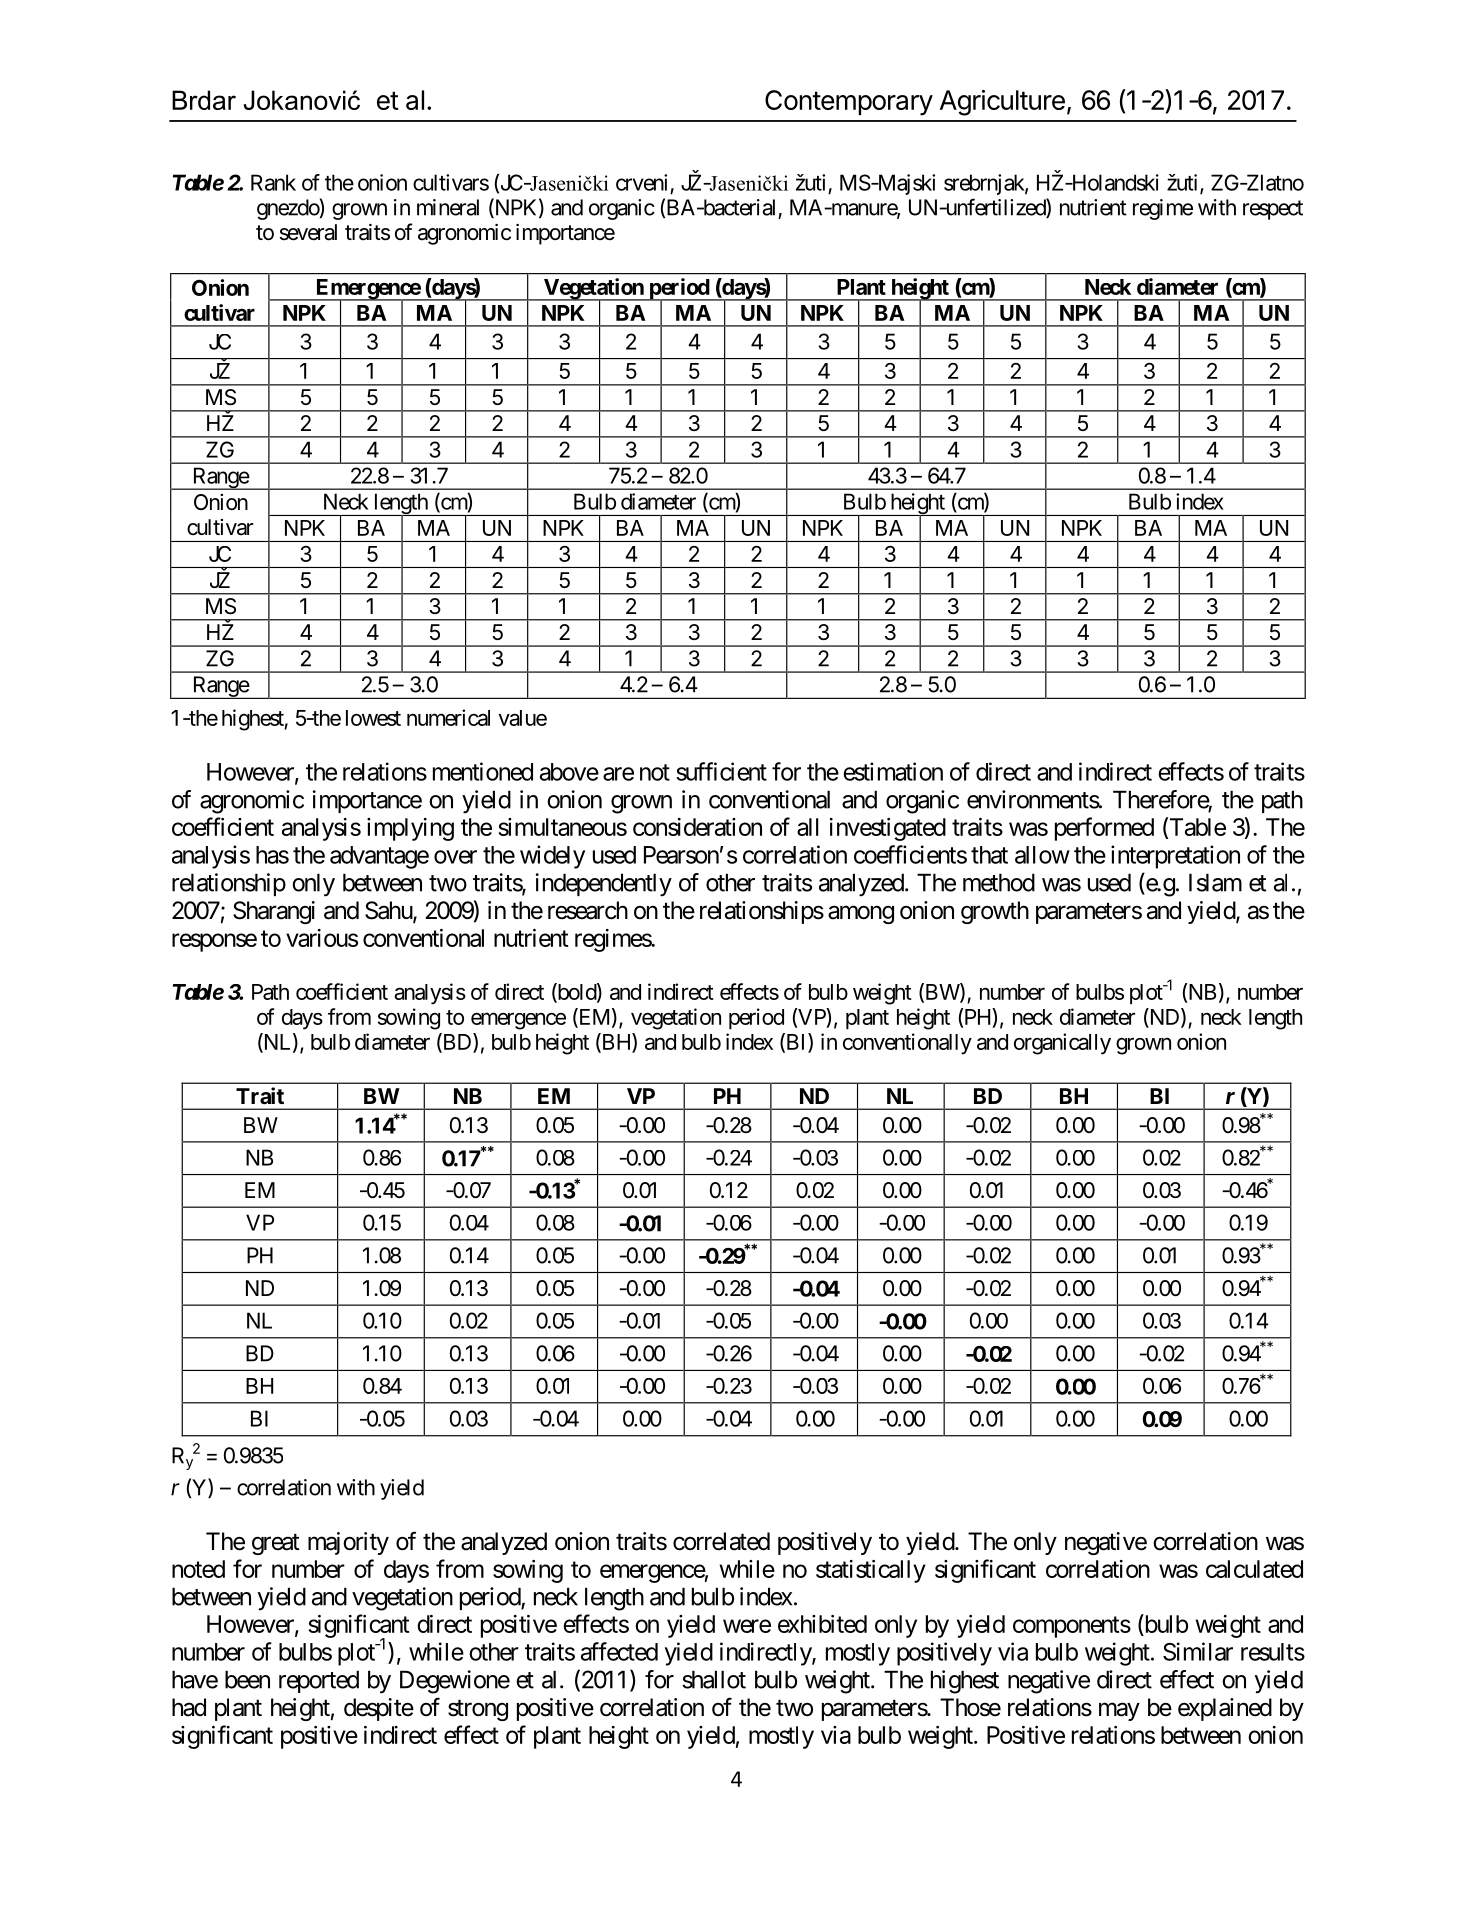 The width and height of the image is (1473, 1907). Describe the element at coordinates (373, 718) in the image. I see `lowest` at that location.
